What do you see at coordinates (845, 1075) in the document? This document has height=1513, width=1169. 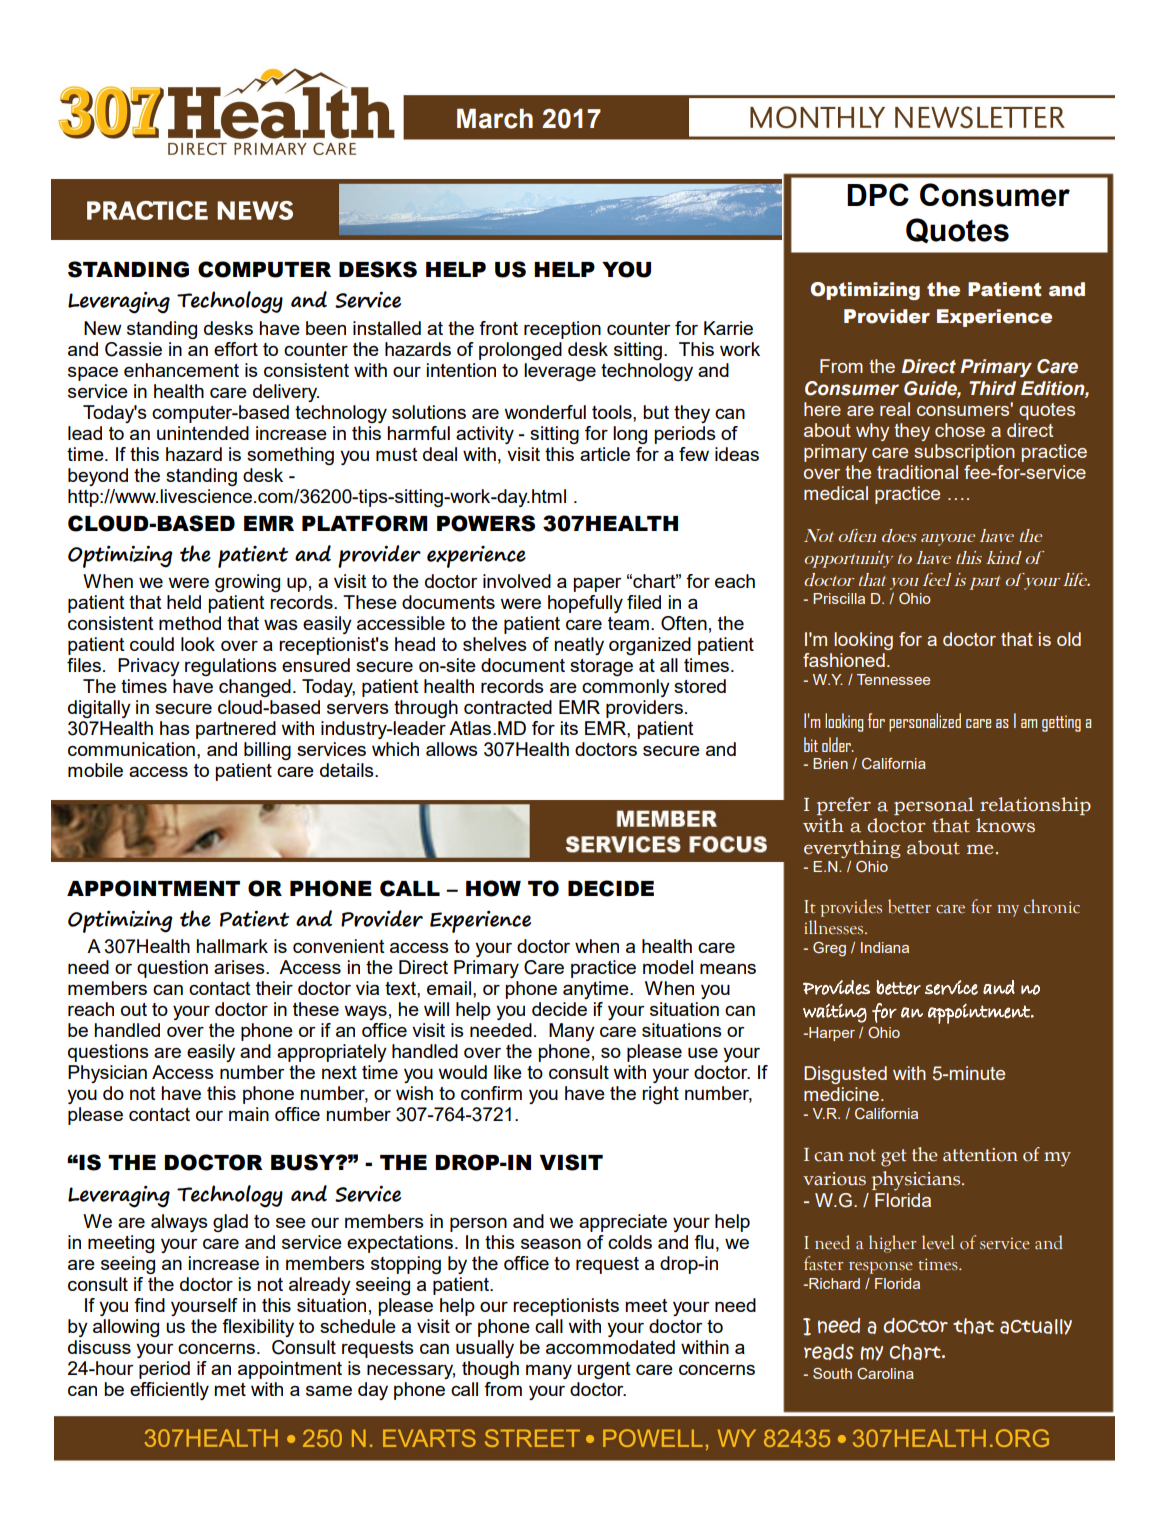 I see `Disgusted` at bounding box center [845, 1075].
